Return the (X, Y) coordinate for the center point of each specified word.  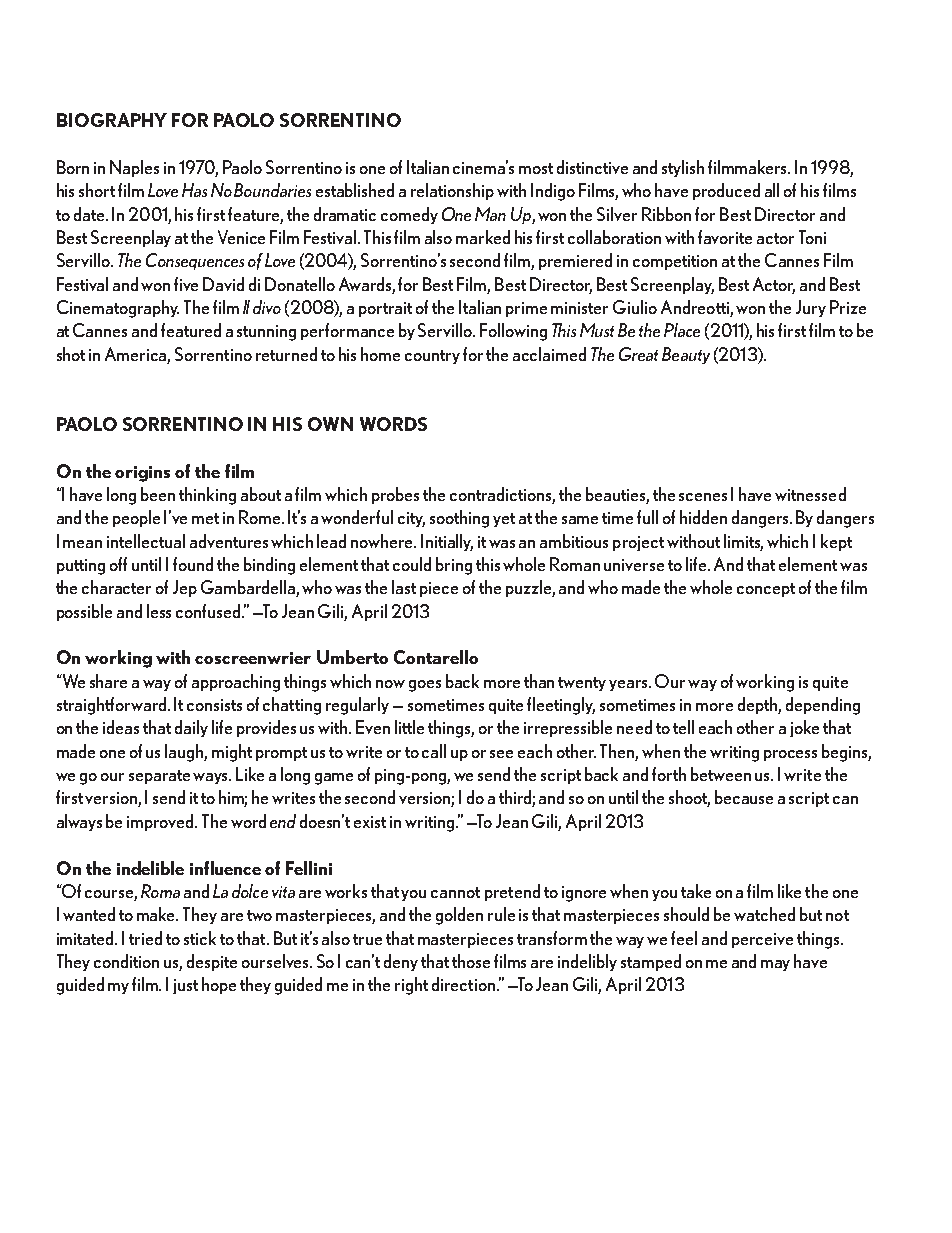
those (471, 961)
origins (142, 474)
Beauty (686, 355)
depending (823, 706)
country (432, 357)
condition (126, 961)
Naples (134, 168)
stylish (683, 168)
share (108, 681)
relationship (452, 191)
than (539, 681)
